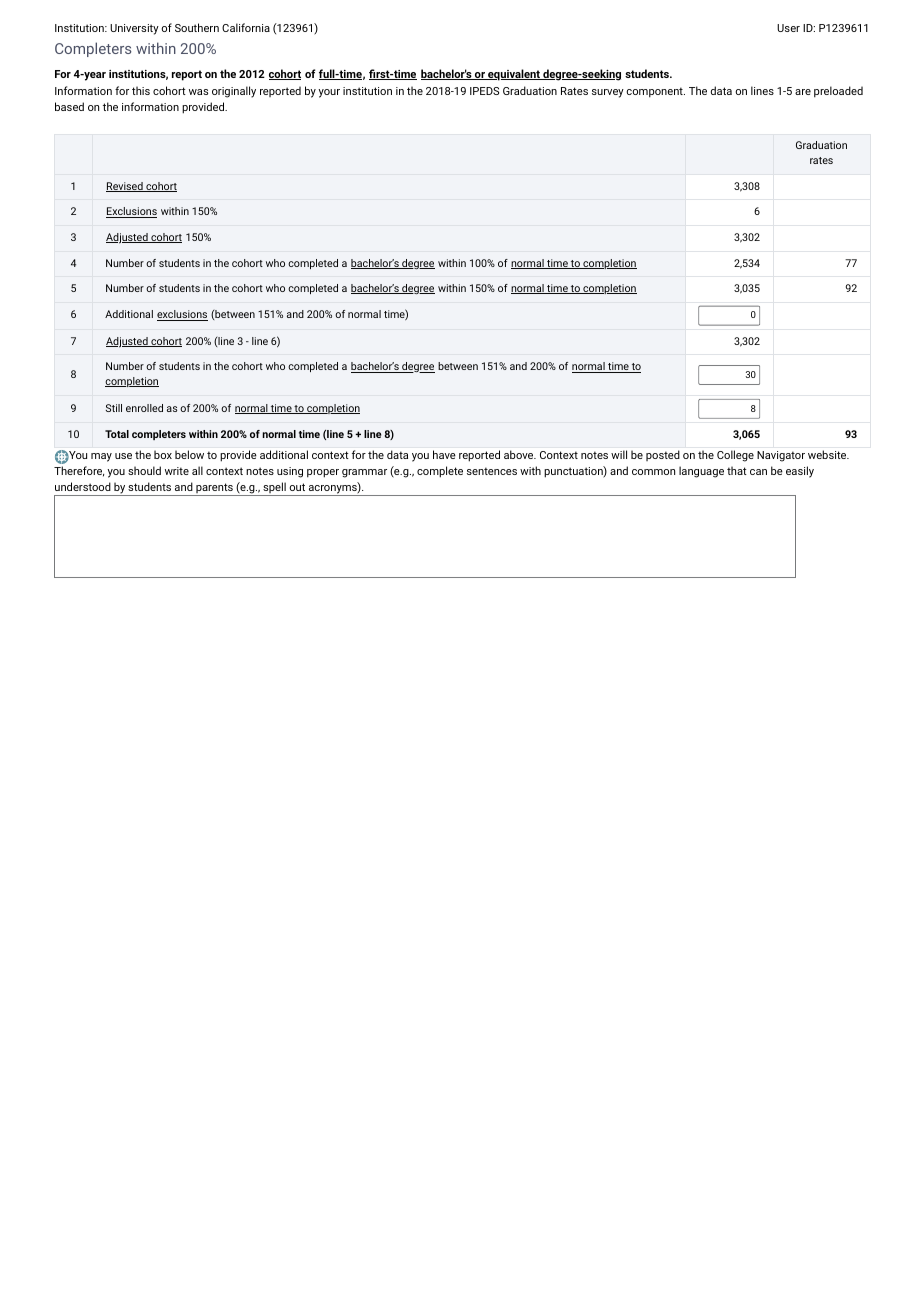 The height and width of the screenshot is (1308, 924). What do you see at coordinates (177, 471) in the screenshot?
I see `write` at bounding box center [177, 471].
